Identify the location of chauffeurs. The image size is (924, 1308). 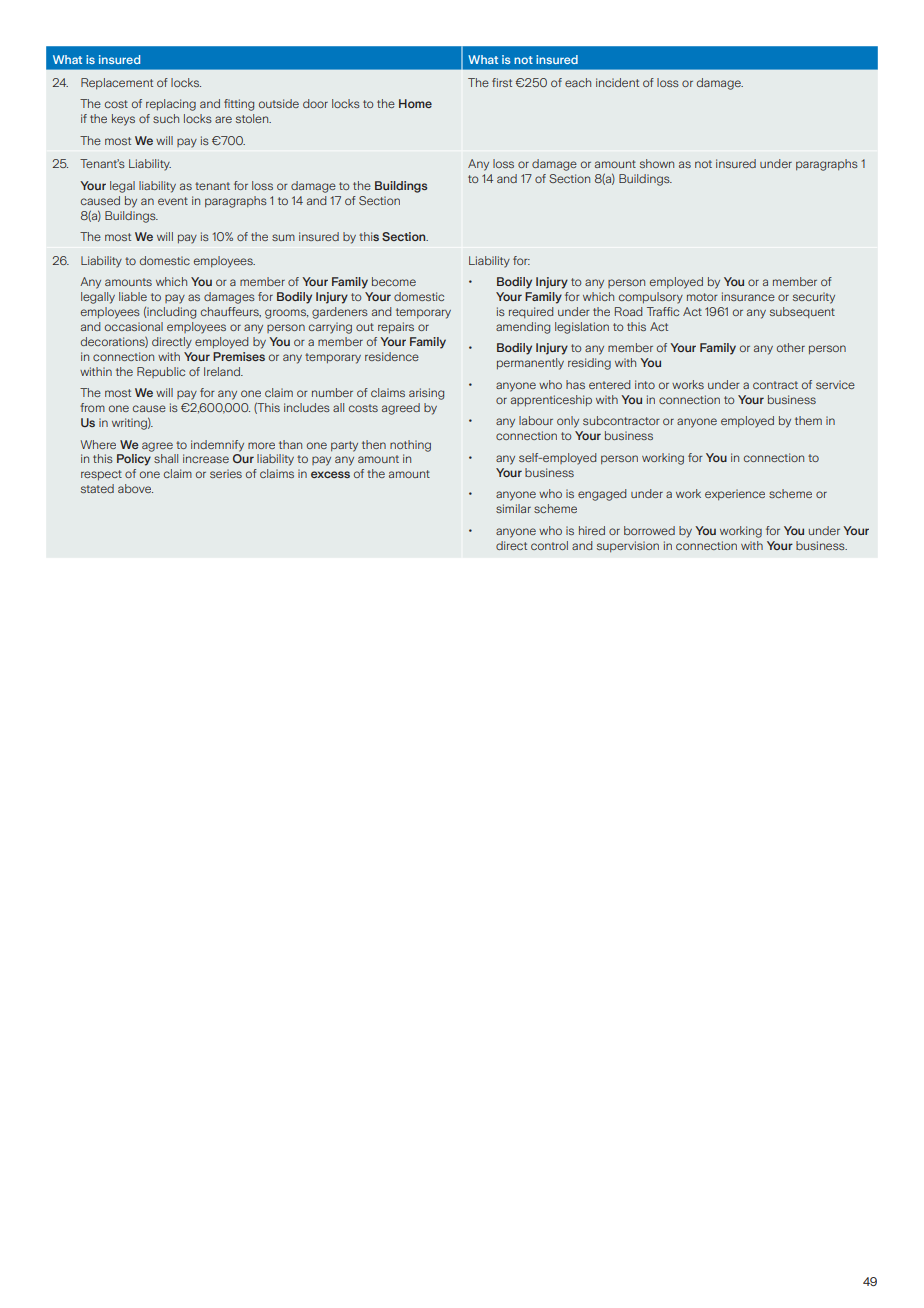
(231, 312).
